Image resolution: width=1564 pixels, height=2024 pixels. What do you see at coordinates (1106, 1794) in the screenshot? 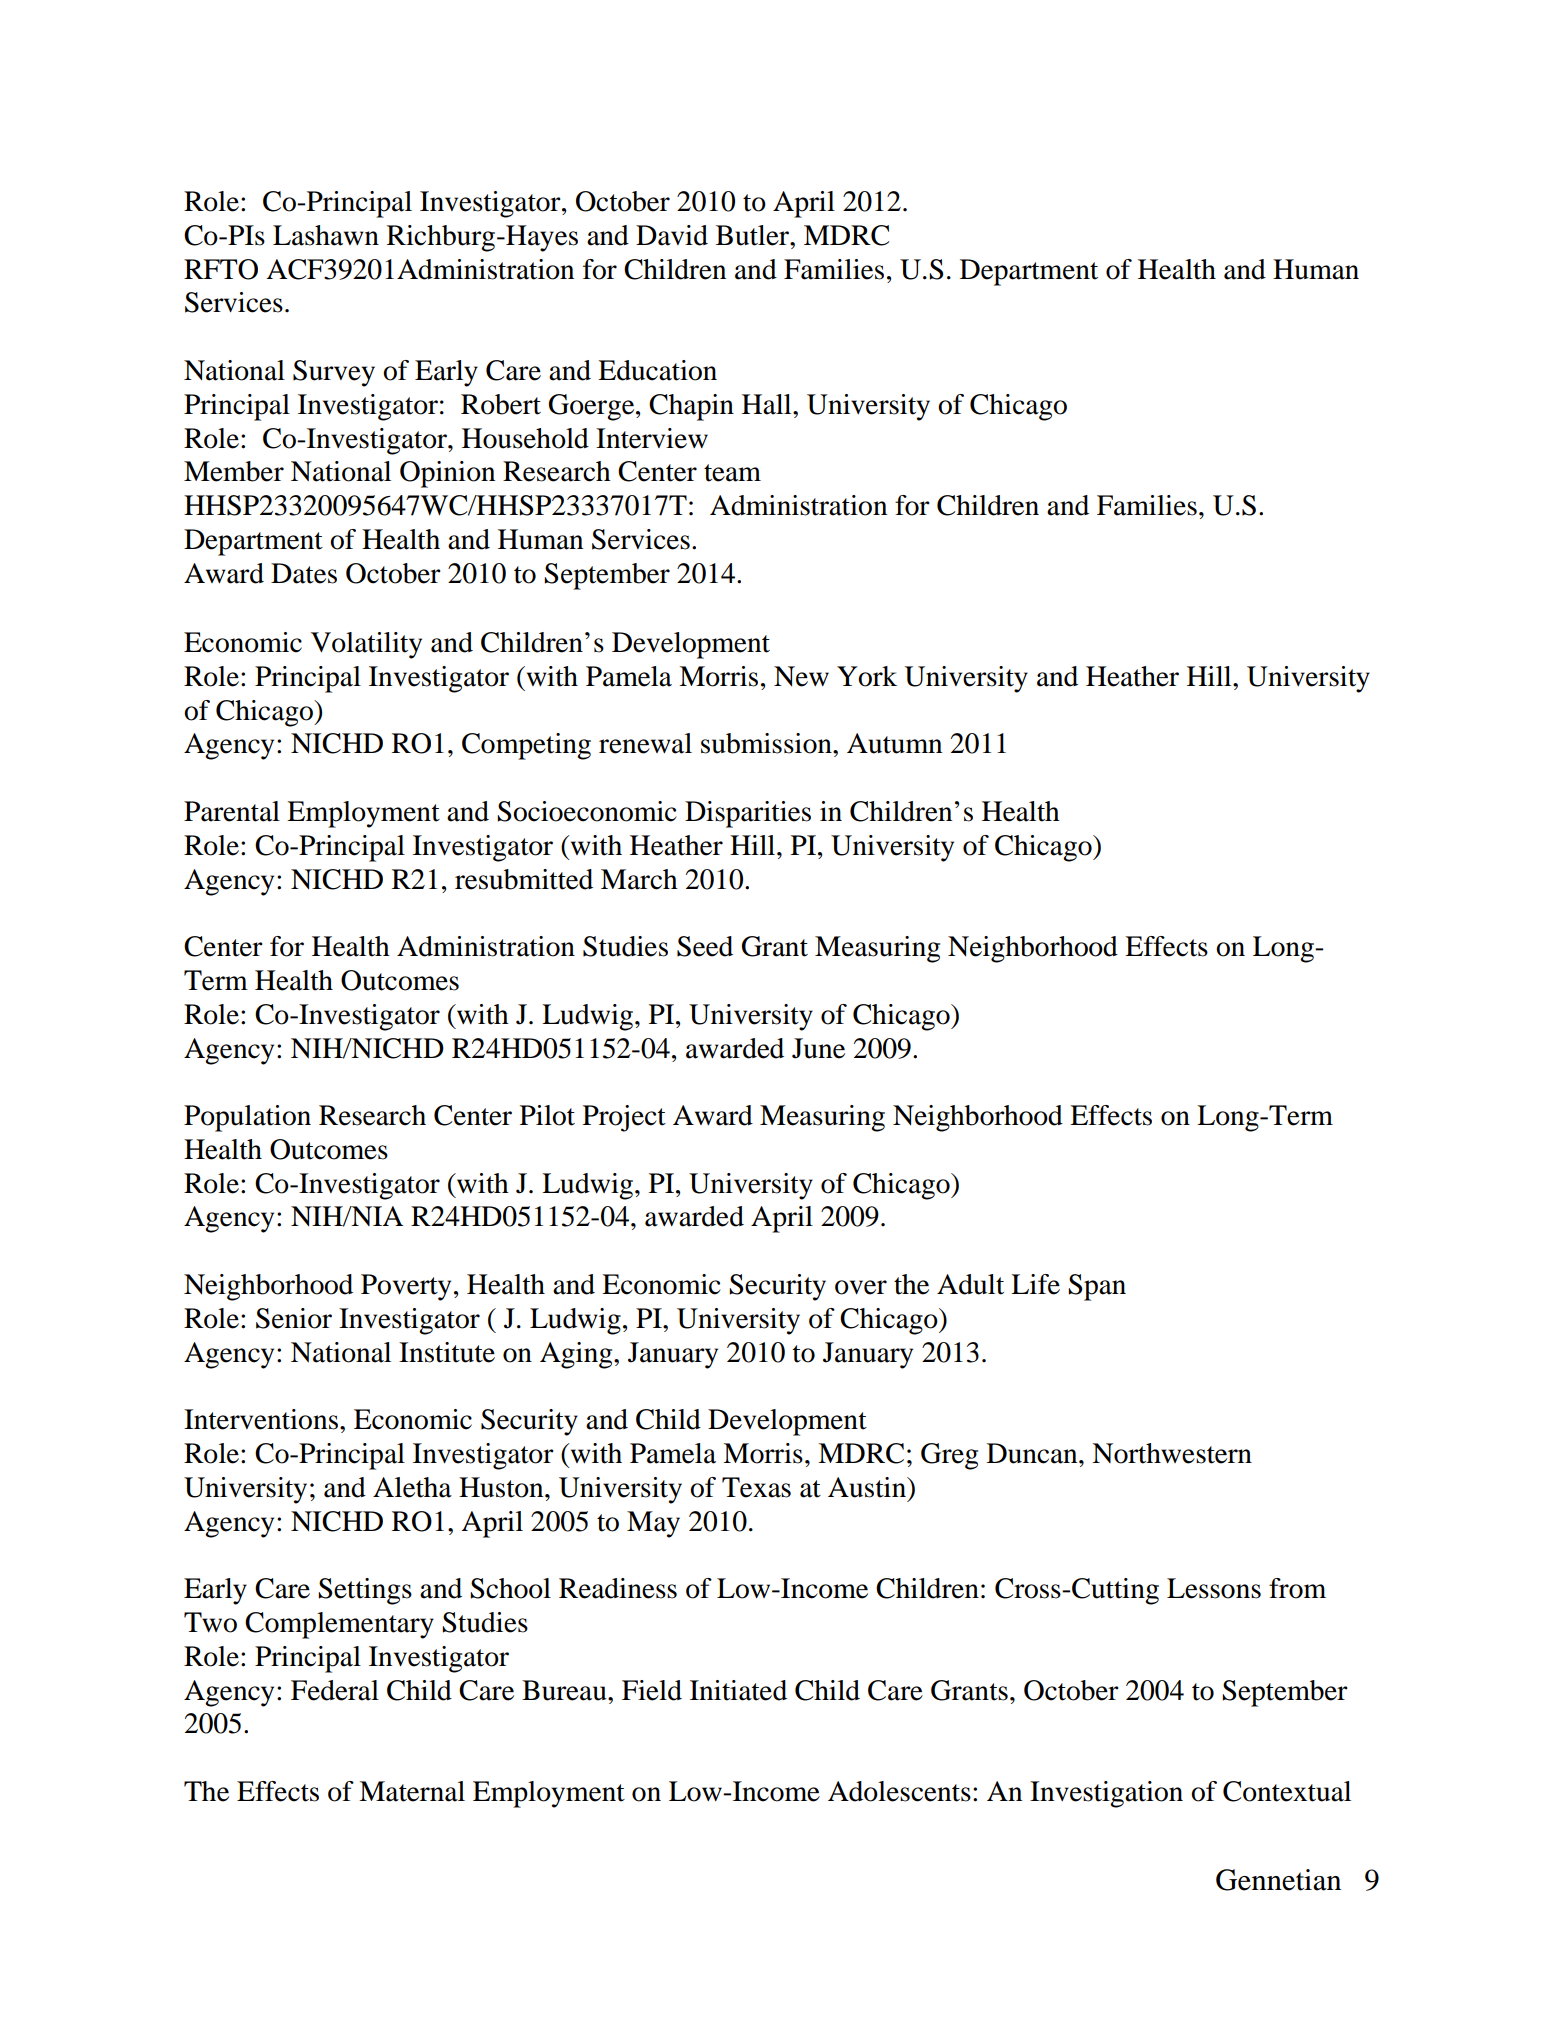
I see `Investigation` at bounding box center [1106, 1794].
